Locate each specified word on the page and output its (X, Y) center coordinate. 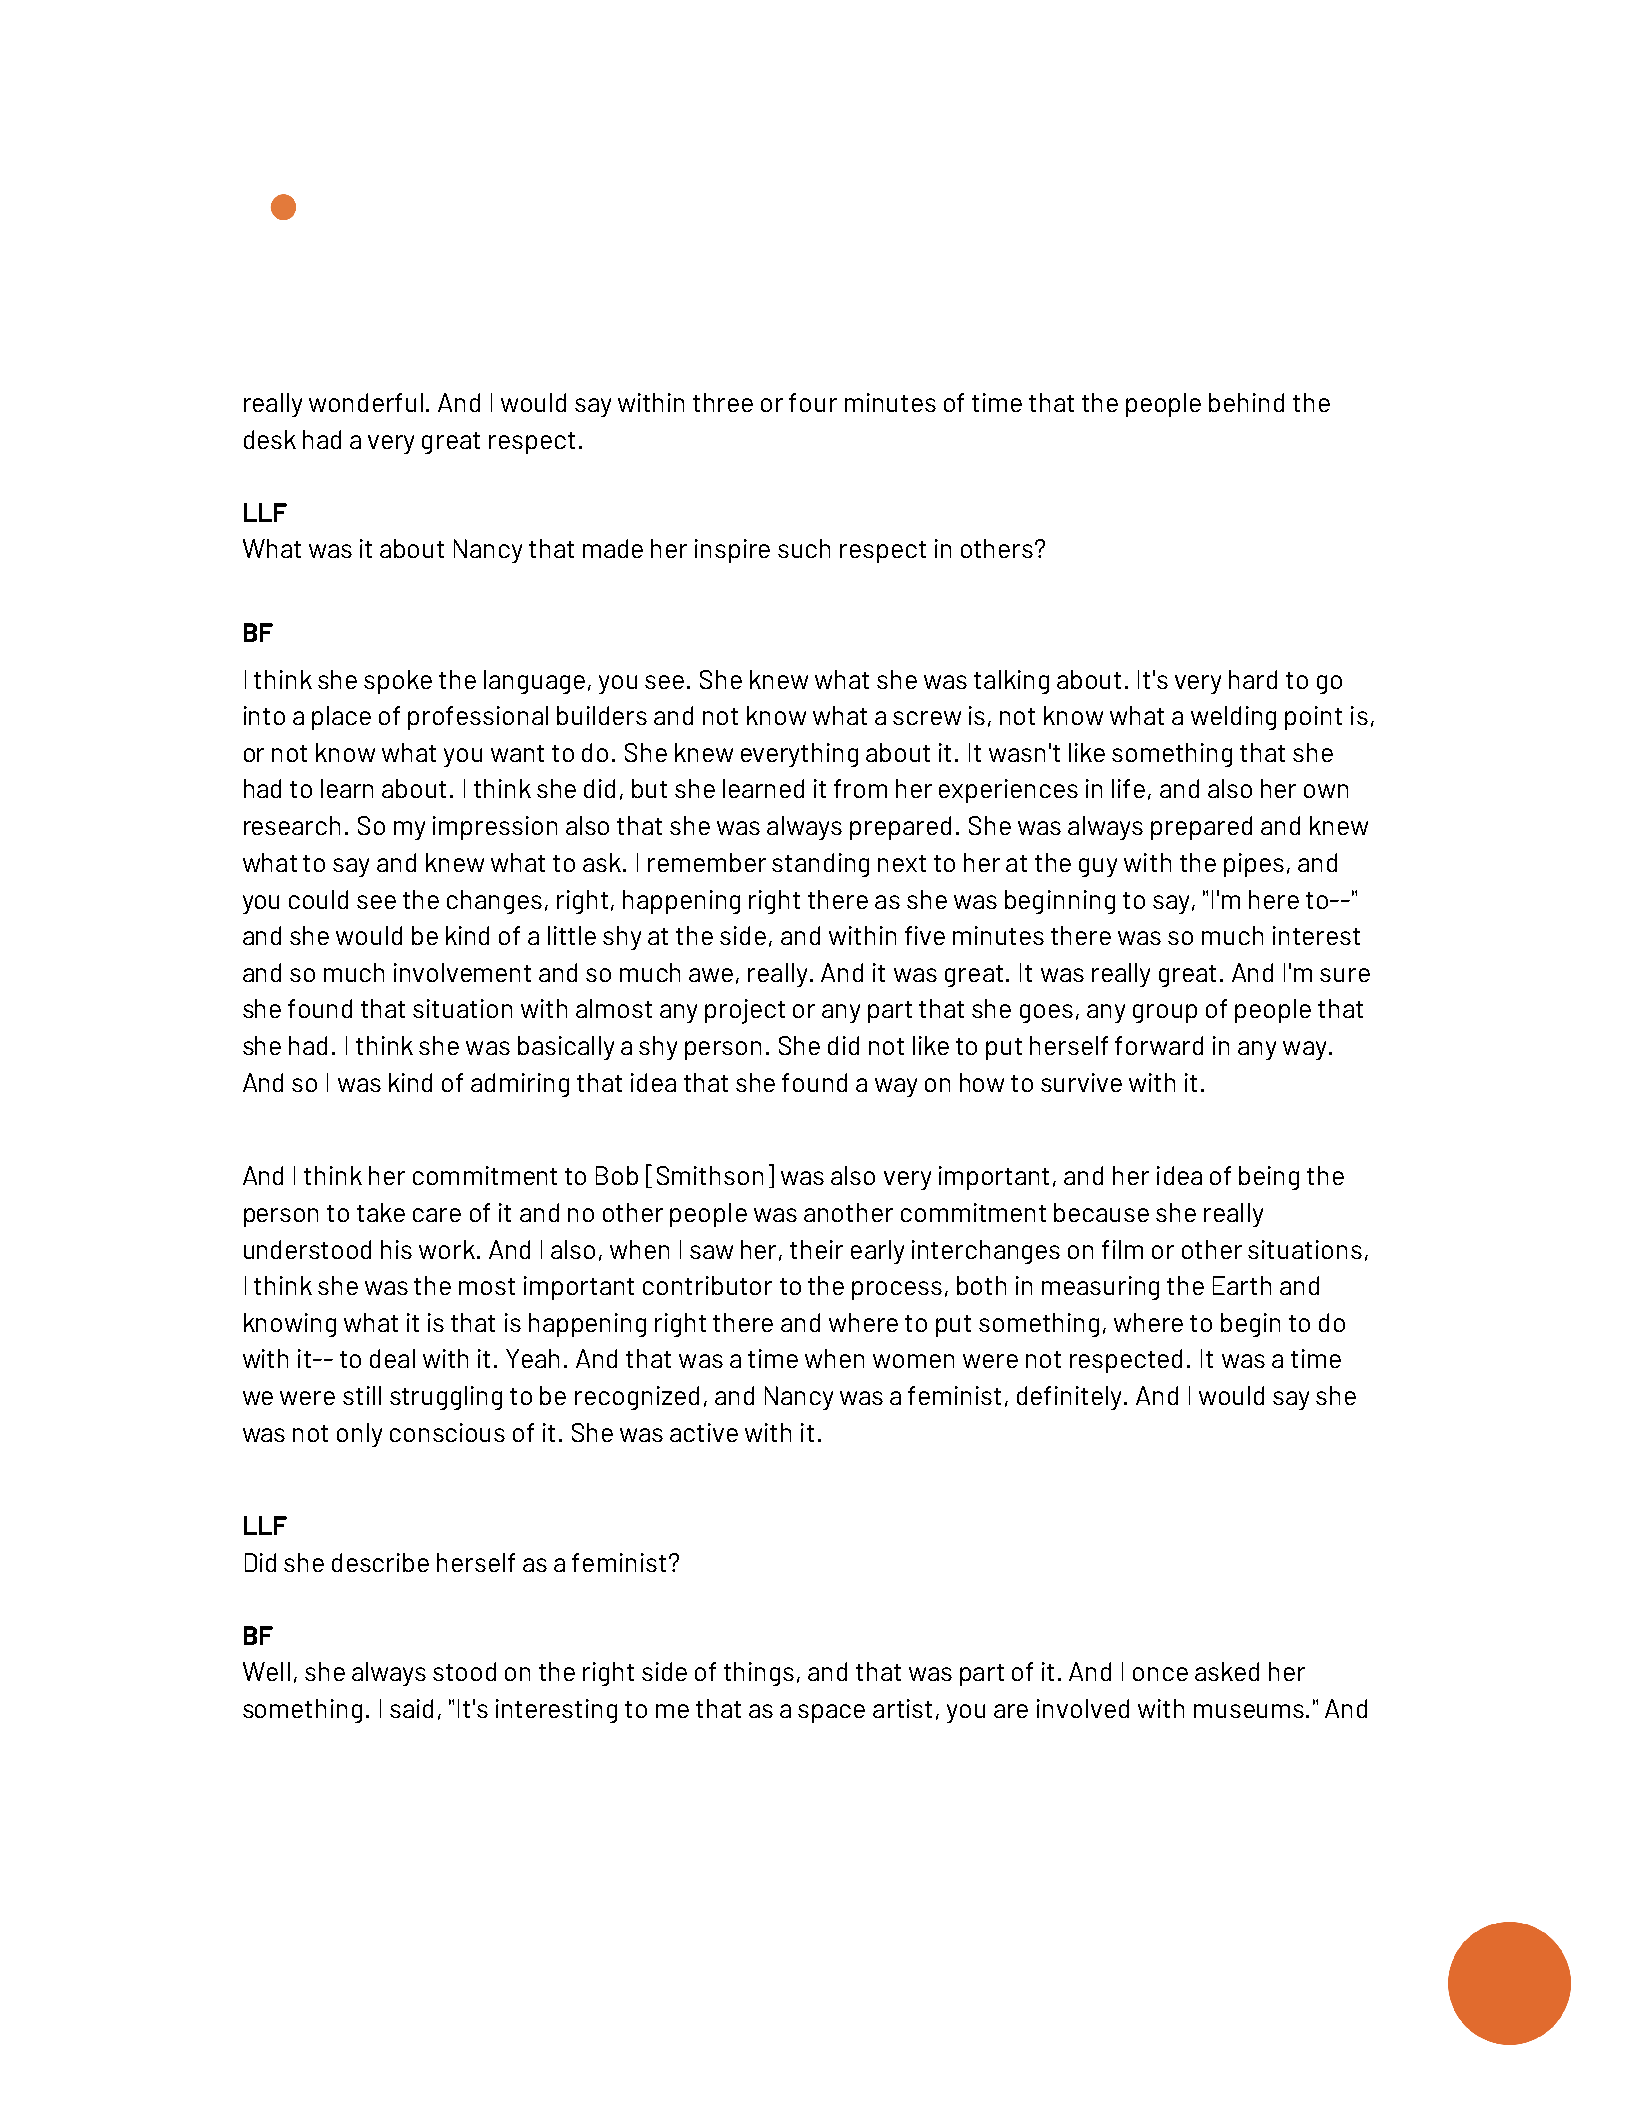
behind (1246, 402)
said (411, 1708)
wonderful (366, 402)
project (745, 1011)
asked (1227, 1671)
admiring (520, 1085)
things (759, 1674)
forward (1159, 1045)
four (813, 402)
